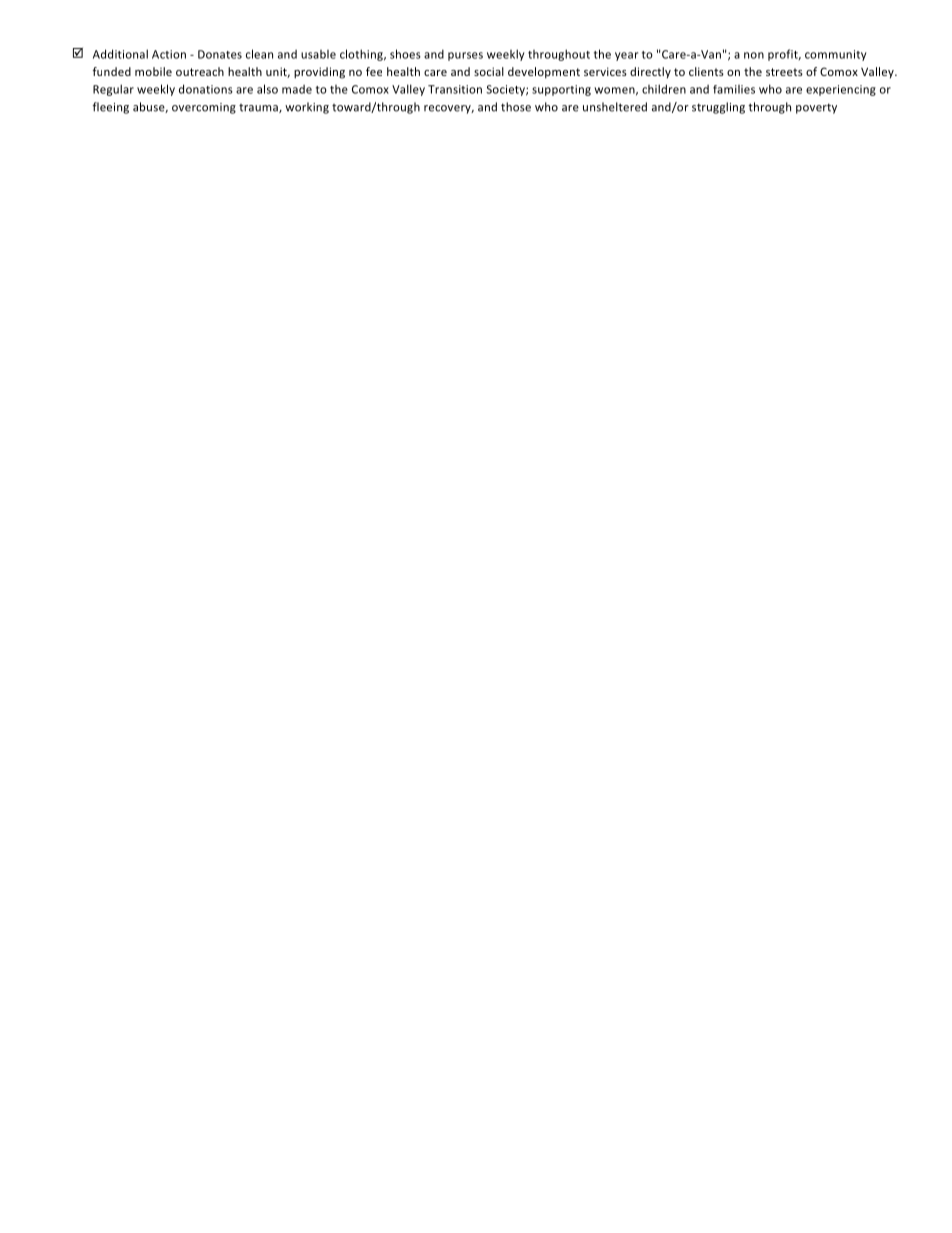 The image size is (952, 1233). What do you see at coordinates (754, 55) in the image?
I see `non` at bounding box center [754, 55].
